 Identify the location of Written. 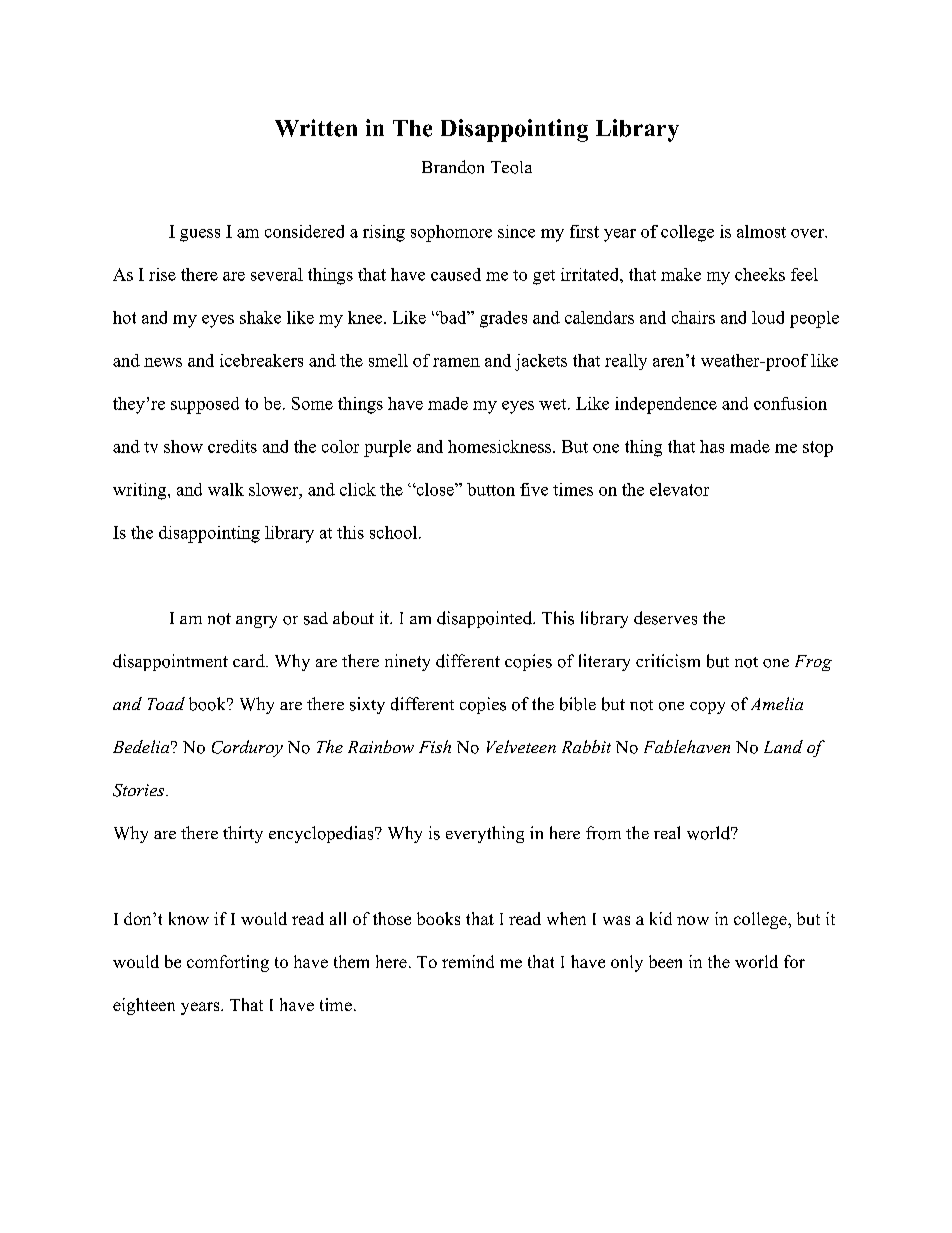
(316, 128).
